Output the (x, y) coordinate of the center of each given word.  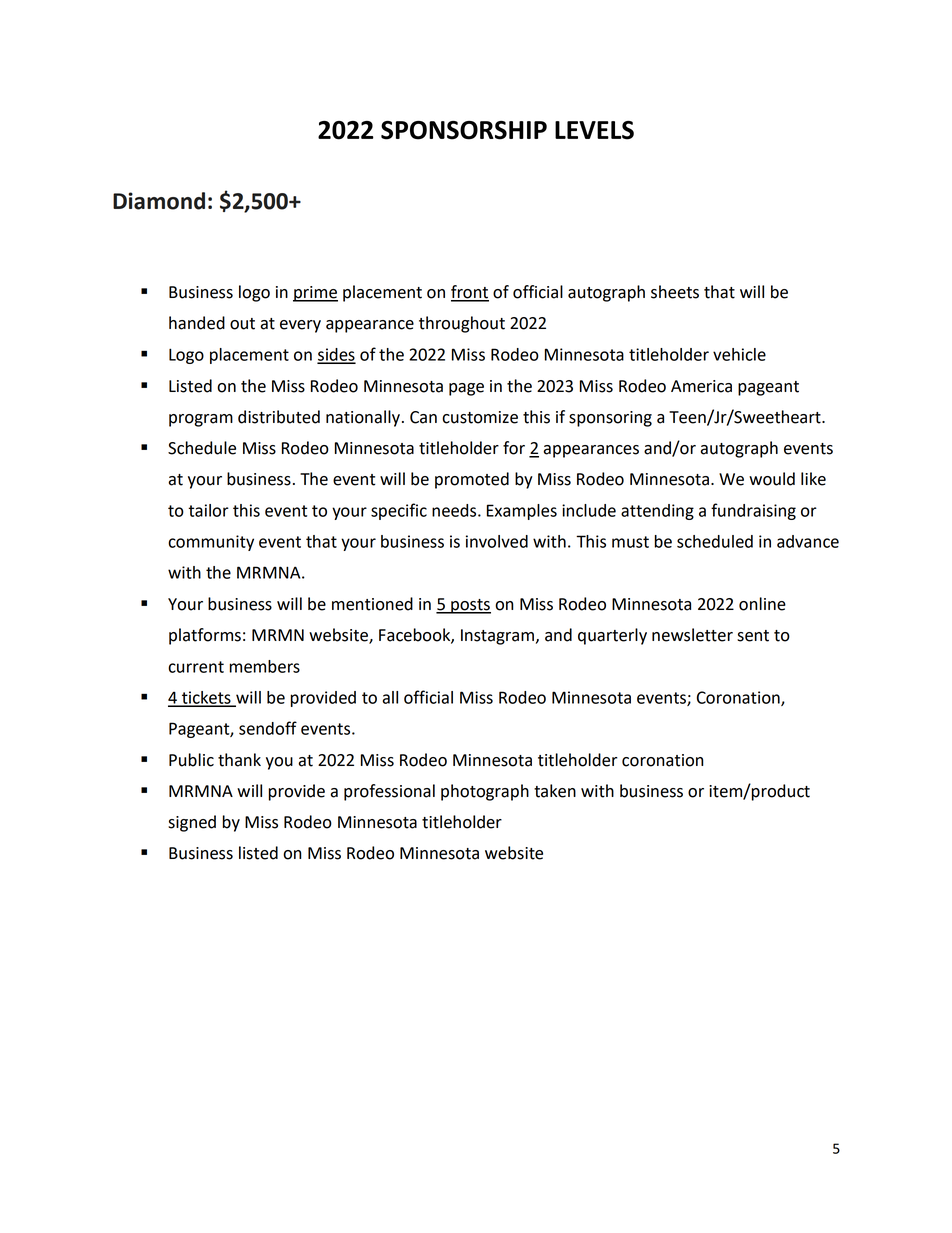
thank (239, 760)
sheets (675, 292)
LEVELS (594, 130)
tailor (208, 510)
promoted (472, 480)
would (772, 479)
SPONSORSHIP (464, 130)
